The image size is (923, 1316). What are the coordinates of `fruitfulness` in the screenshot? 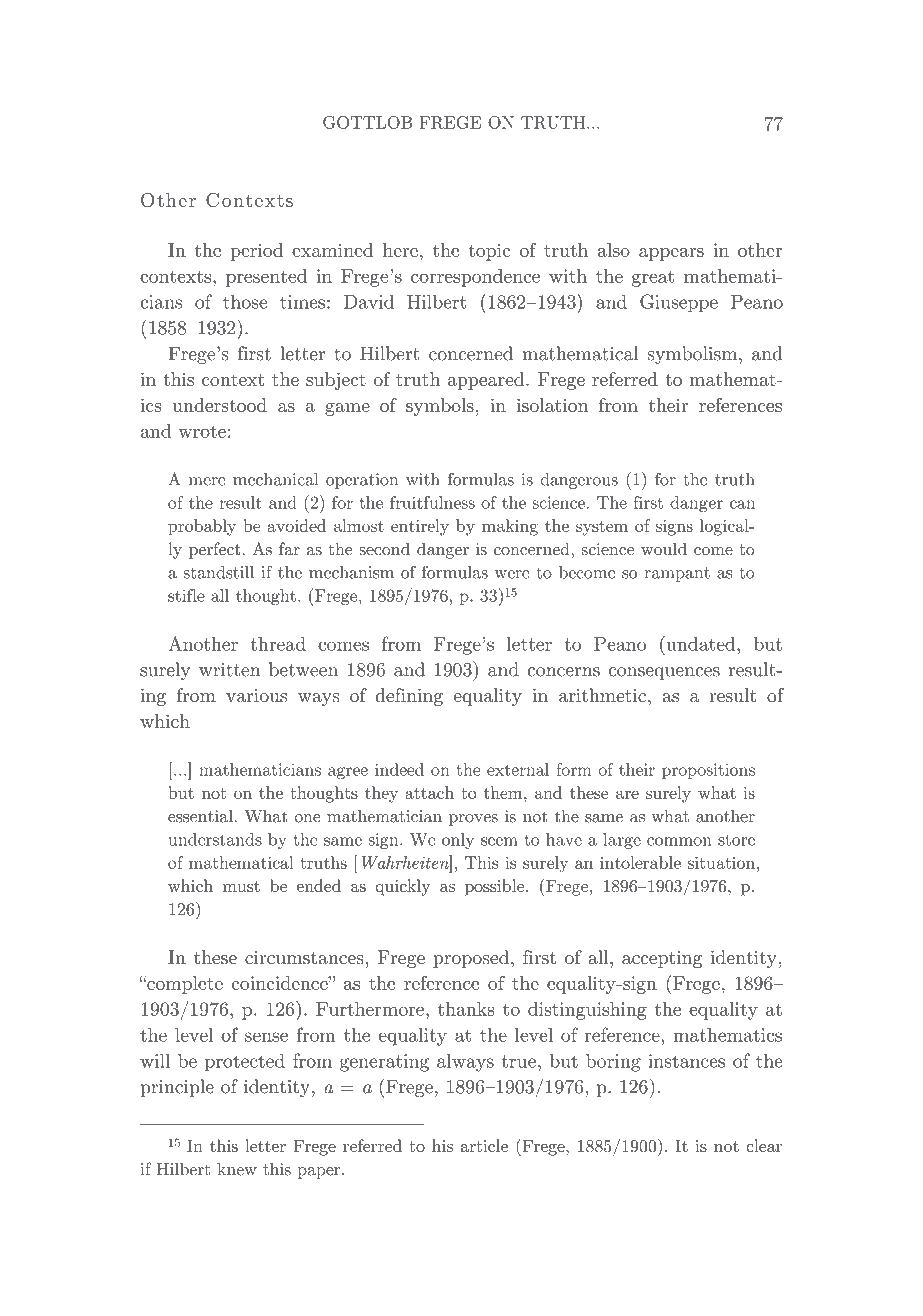 It's located at (432, 502).
